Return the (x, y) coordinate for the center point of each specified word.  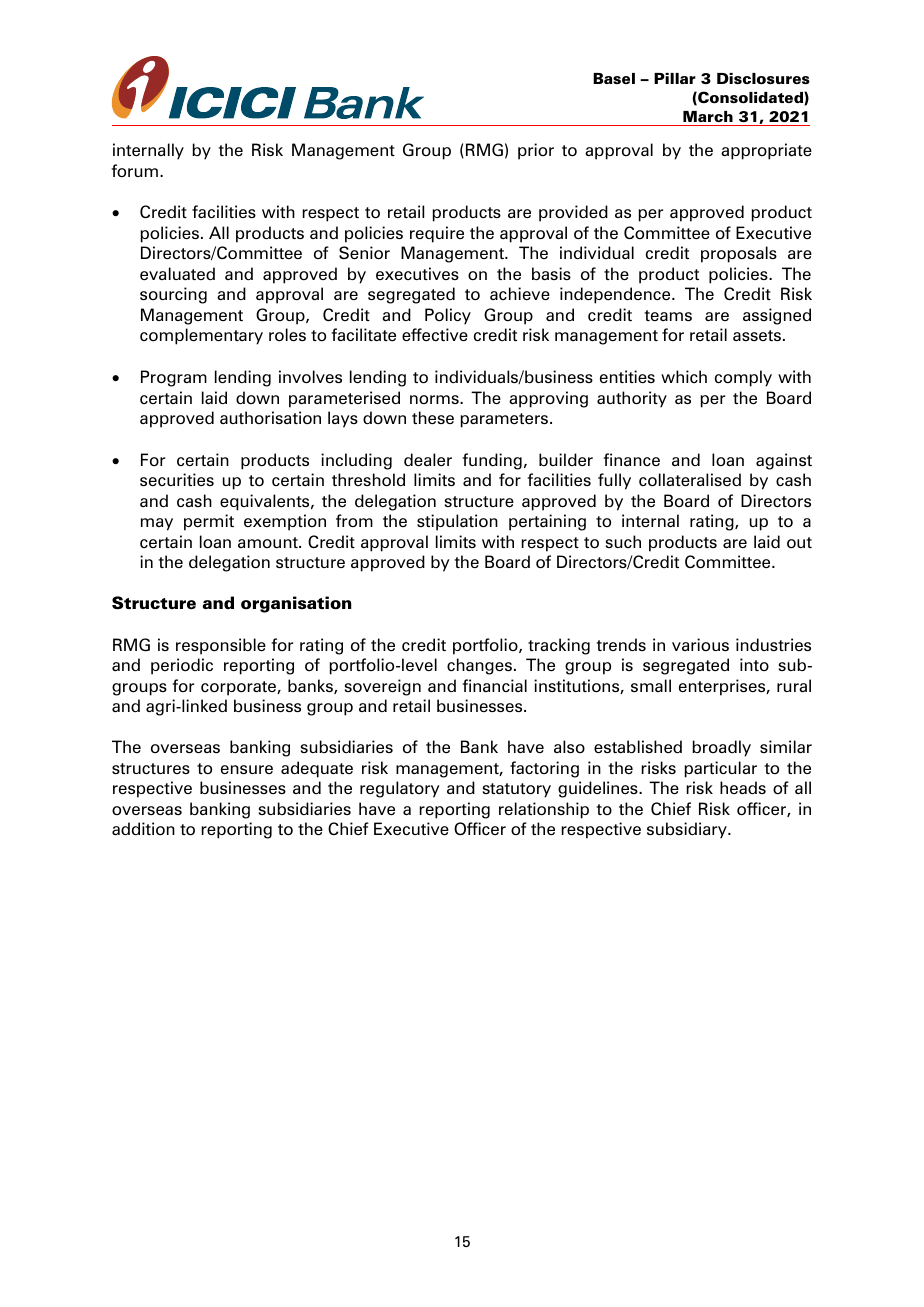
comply (743, 378)
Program (174, 378)
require (437, 234)
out (799, 542)
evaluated (177, 273)
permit (209, 522)
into (754, 664)
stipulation (457, 522)
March (708, 116)
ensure (247, 769)
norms (435, 399)
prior (536, 151)
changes (479, 666)
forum (135, 170)
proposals (739, 254)
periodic (182, 666)
